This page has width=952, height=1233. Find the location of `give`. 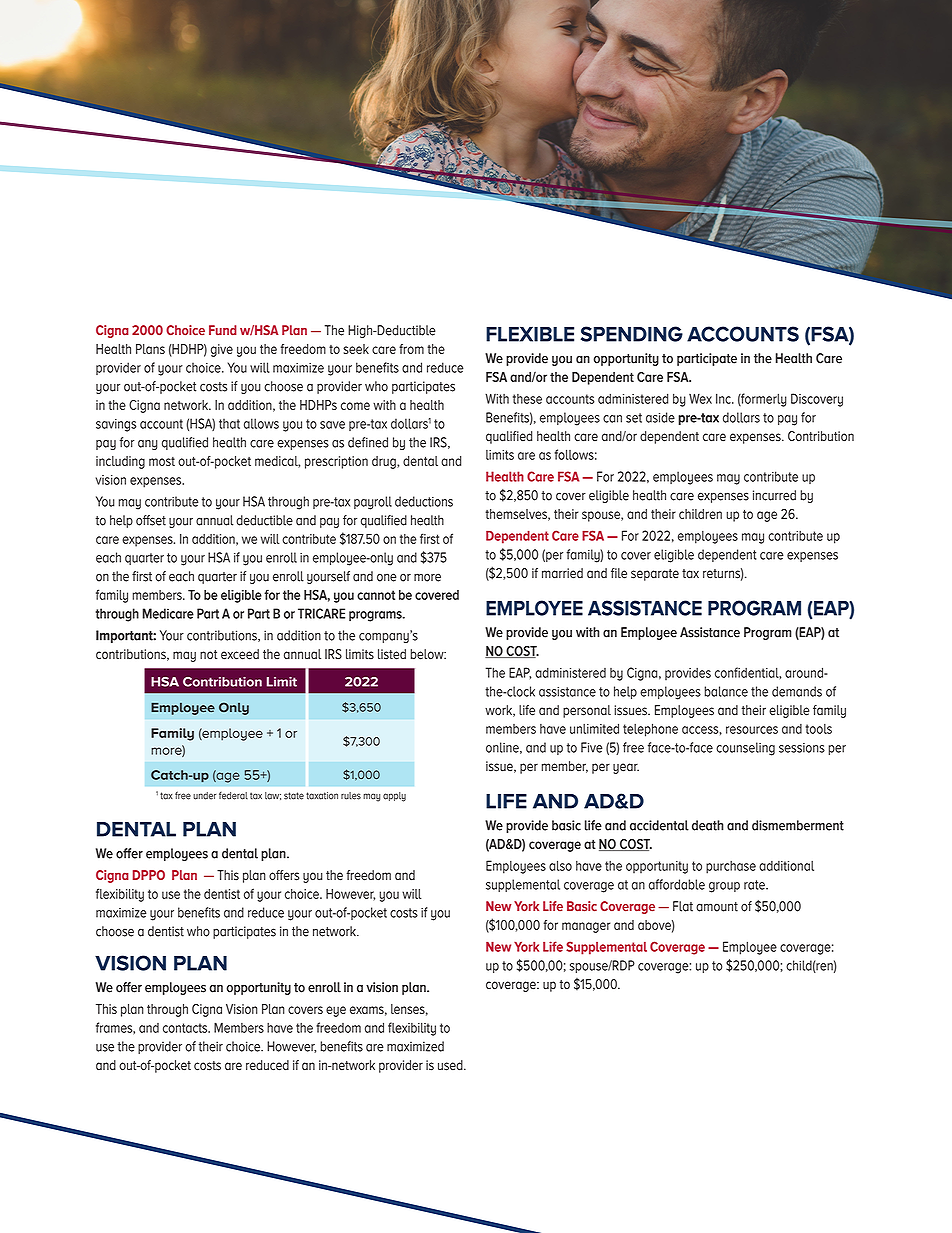

give is located at coordinates (222, 350).
